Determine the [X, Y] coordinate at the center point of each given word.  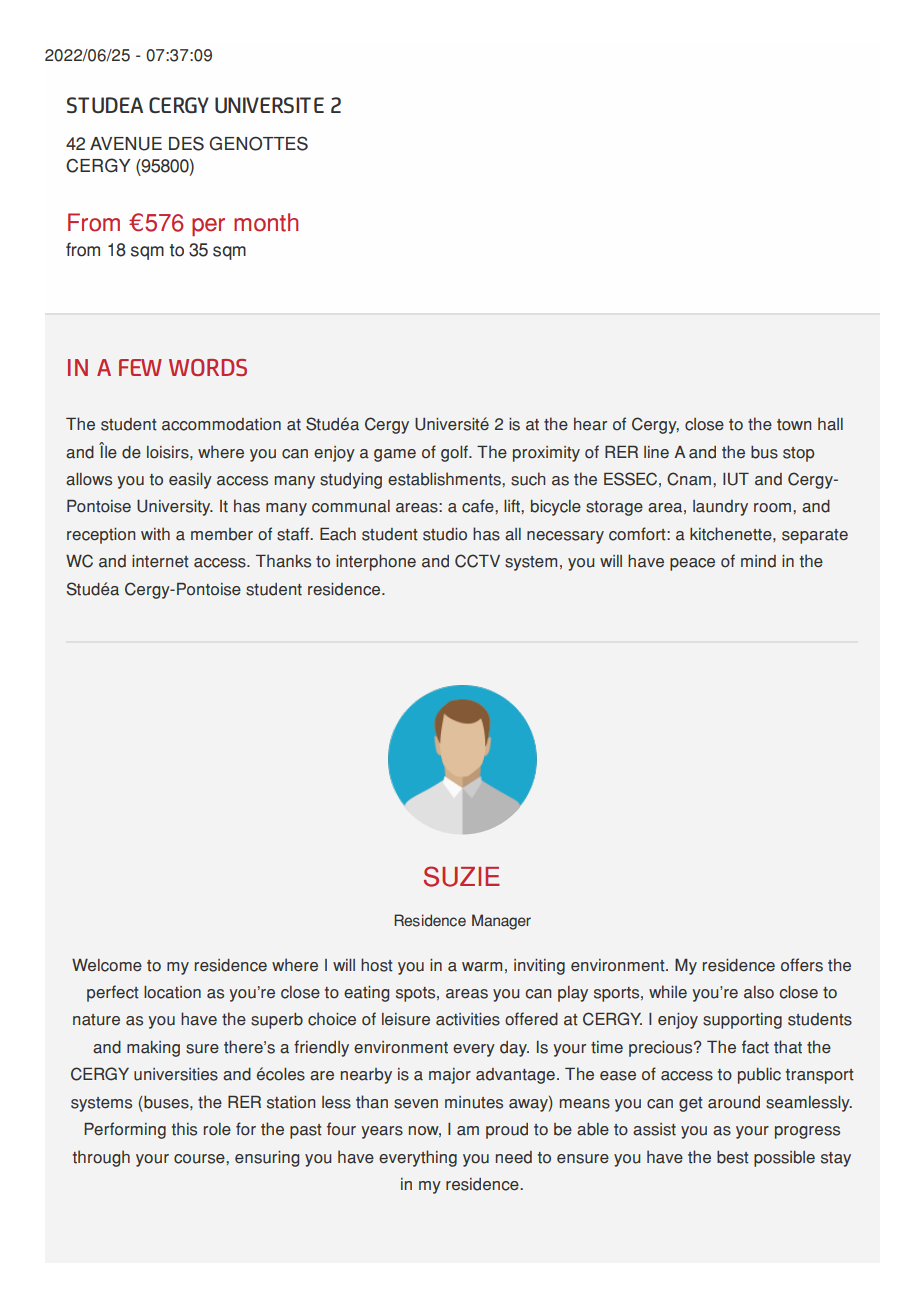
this [184, 1129]
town [794, 425]
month [266, 222]
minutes [474, 1102]
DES [186, 143]
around [734, 1102]
